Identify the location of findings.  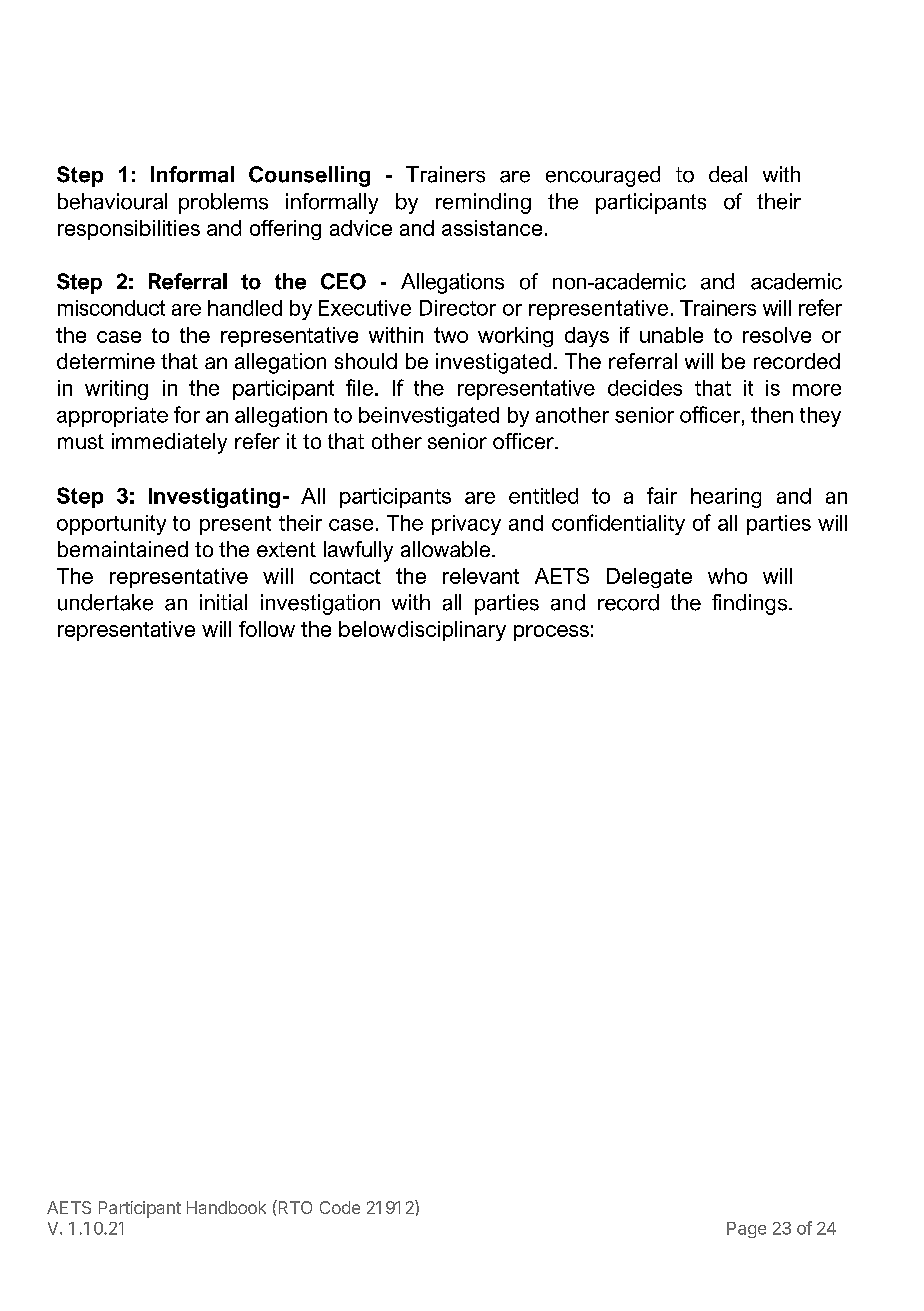
(749, 604).
